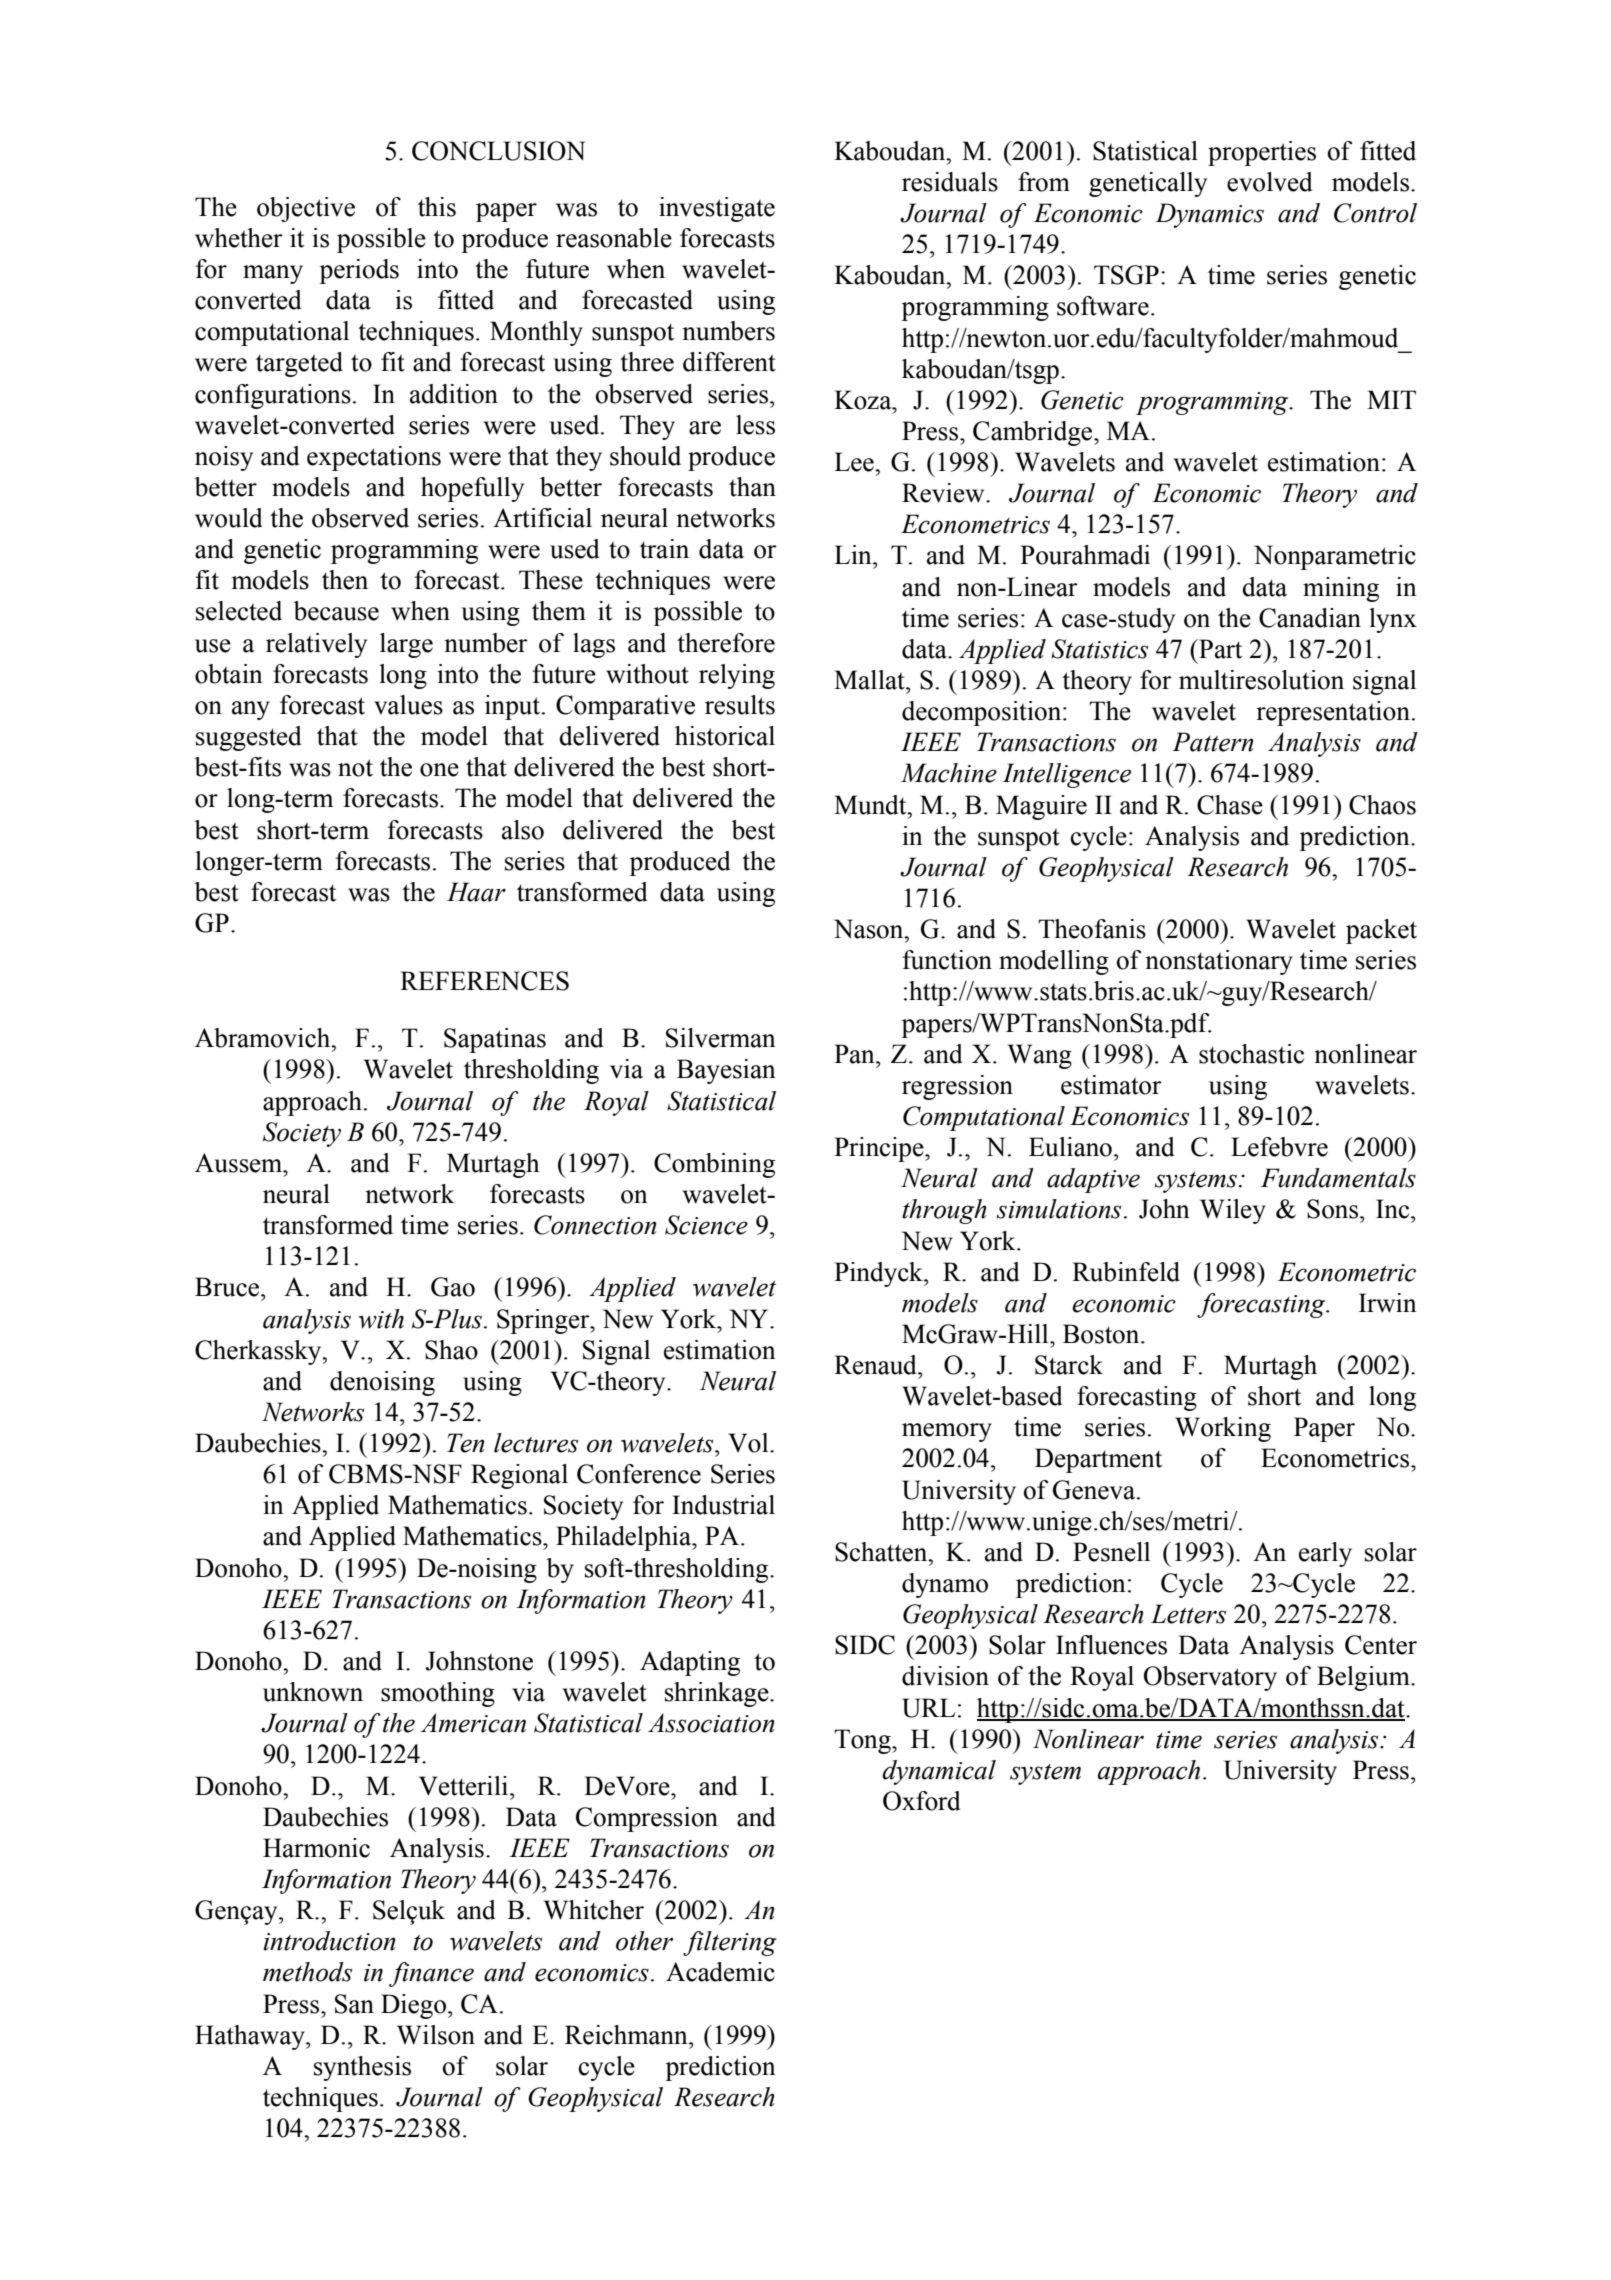  What do you see at coordinates (723, 1505) in the screenshot?
I see `Industrial` at bounding box center [723, 1505].
